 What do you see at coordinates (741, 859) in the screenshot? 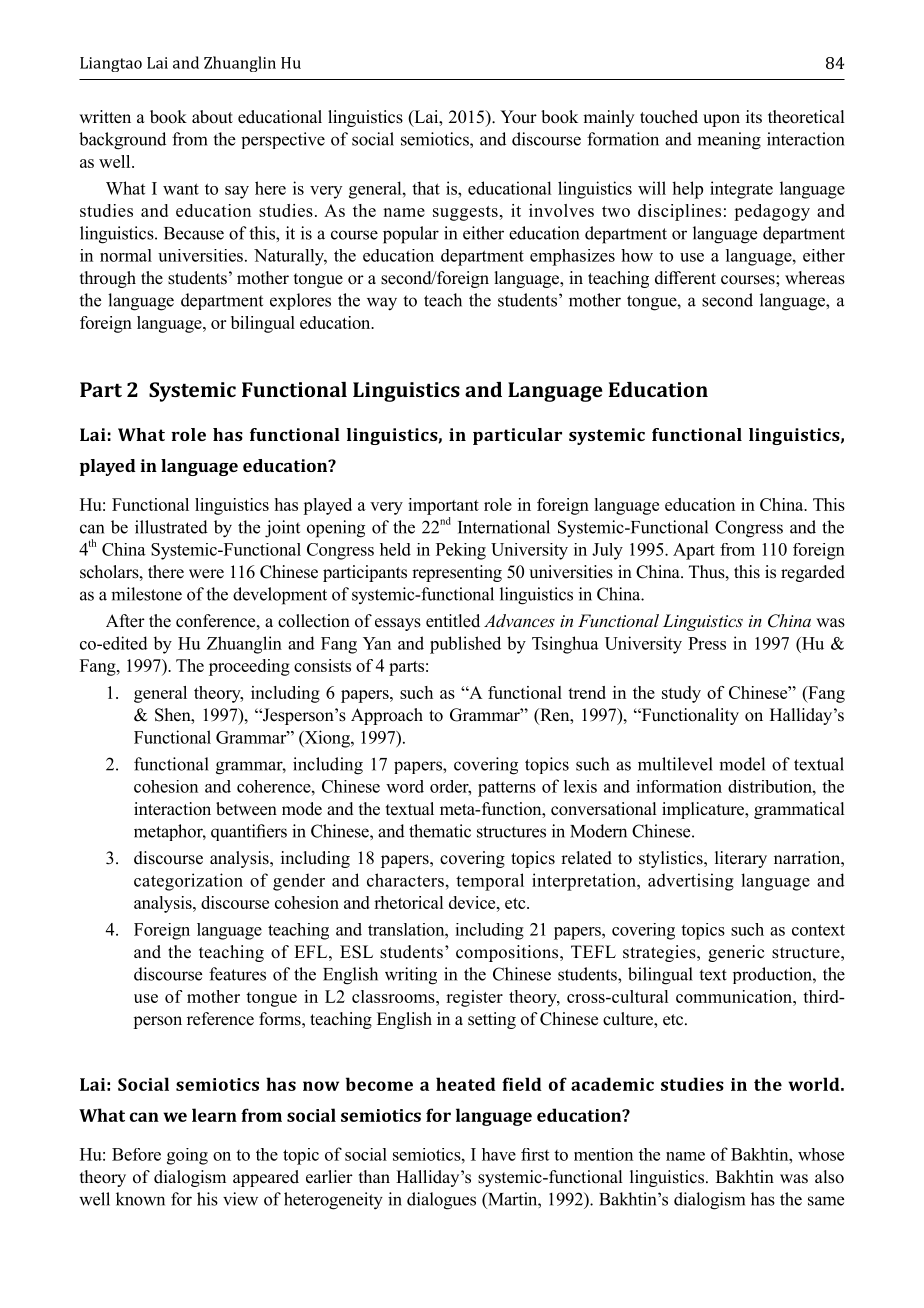
I see `literary` at bounding box center [741, 859].
